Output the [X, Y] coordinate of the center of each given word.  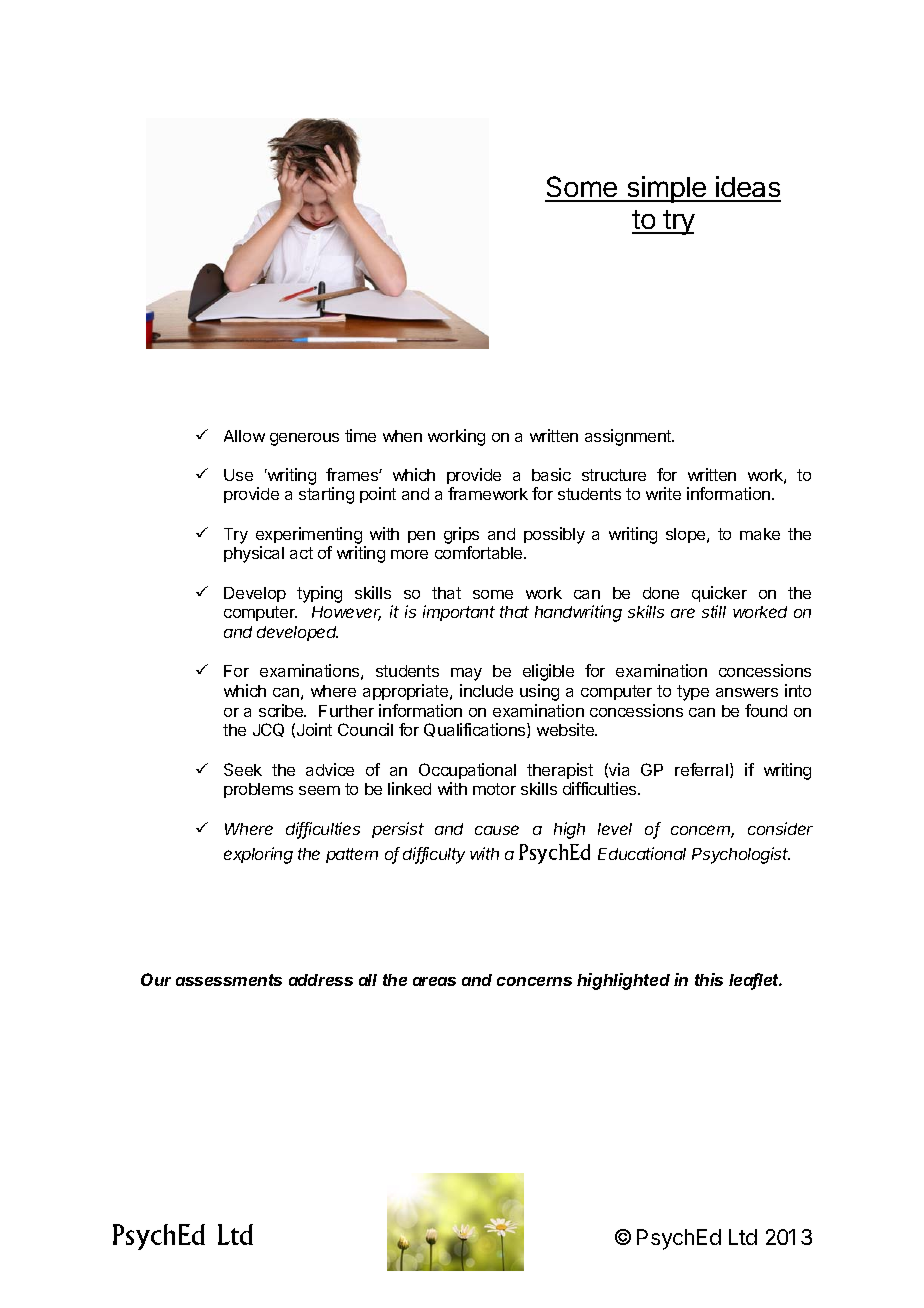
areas [434, 981]
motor [494, 789]
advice [330, 769]
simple [666, 189]
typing [319, 594]
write [663, 493]
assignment [629, 437]
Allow [244, 436]
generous [304, 439]
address [321, 980]
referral [701, 769]
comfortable [480, 552]
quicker [719, 594]
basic [551, 474]
